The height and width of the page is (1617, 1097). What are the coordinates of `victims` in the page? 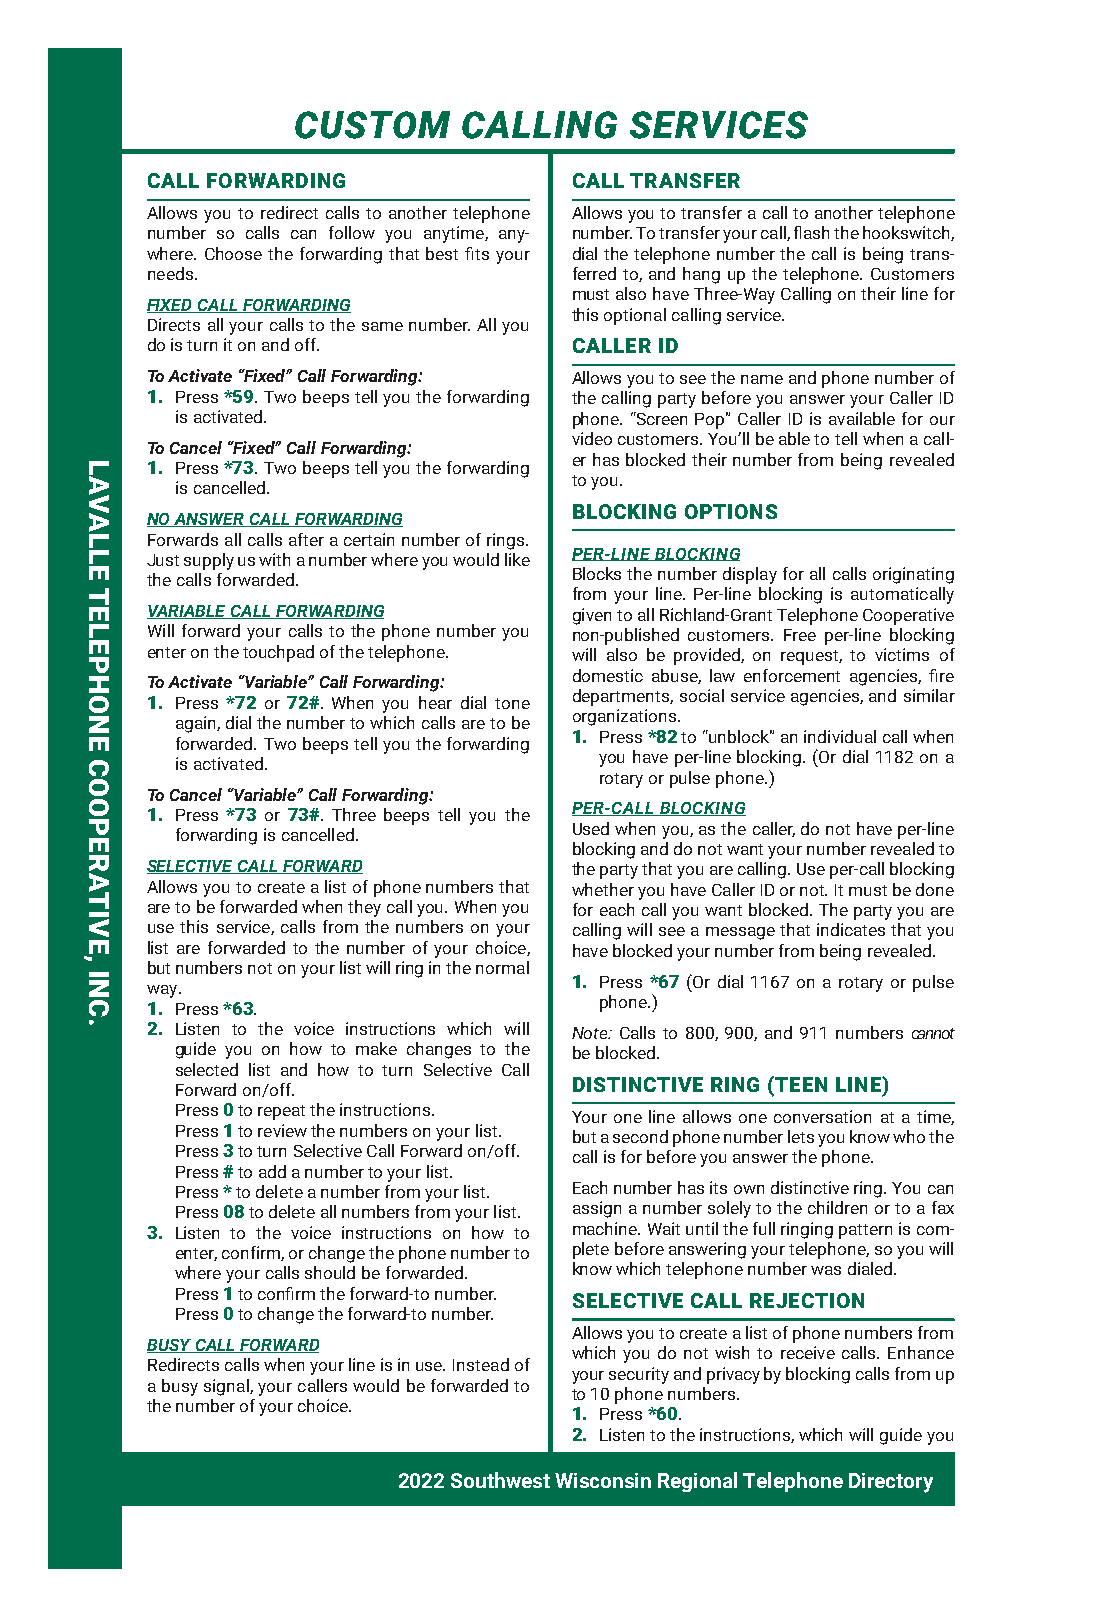 It's located at (902, 654).
